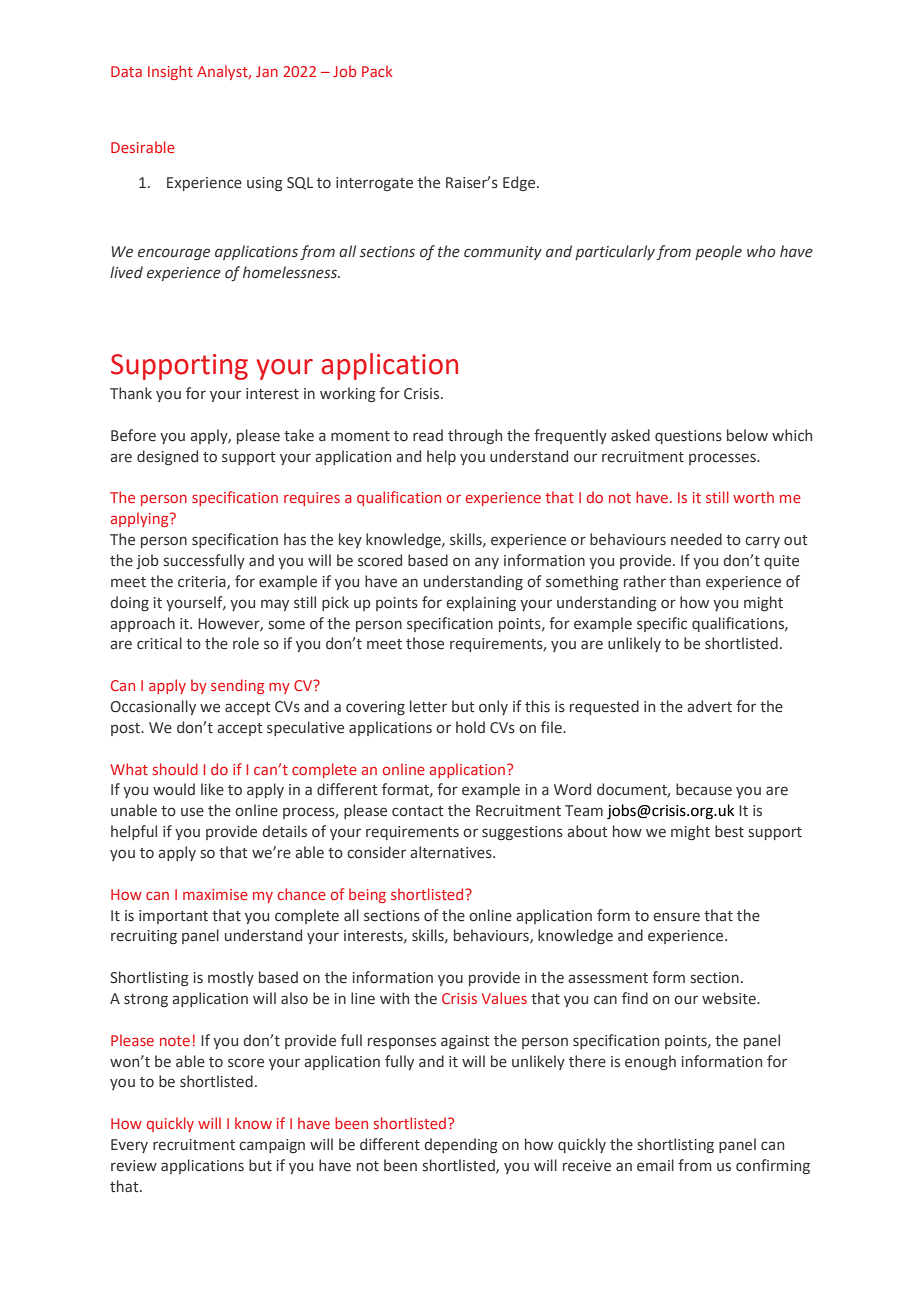 Image resolution: width=924 pixels, height=1308 pixels. I want to click on through, so click(475, 436).
